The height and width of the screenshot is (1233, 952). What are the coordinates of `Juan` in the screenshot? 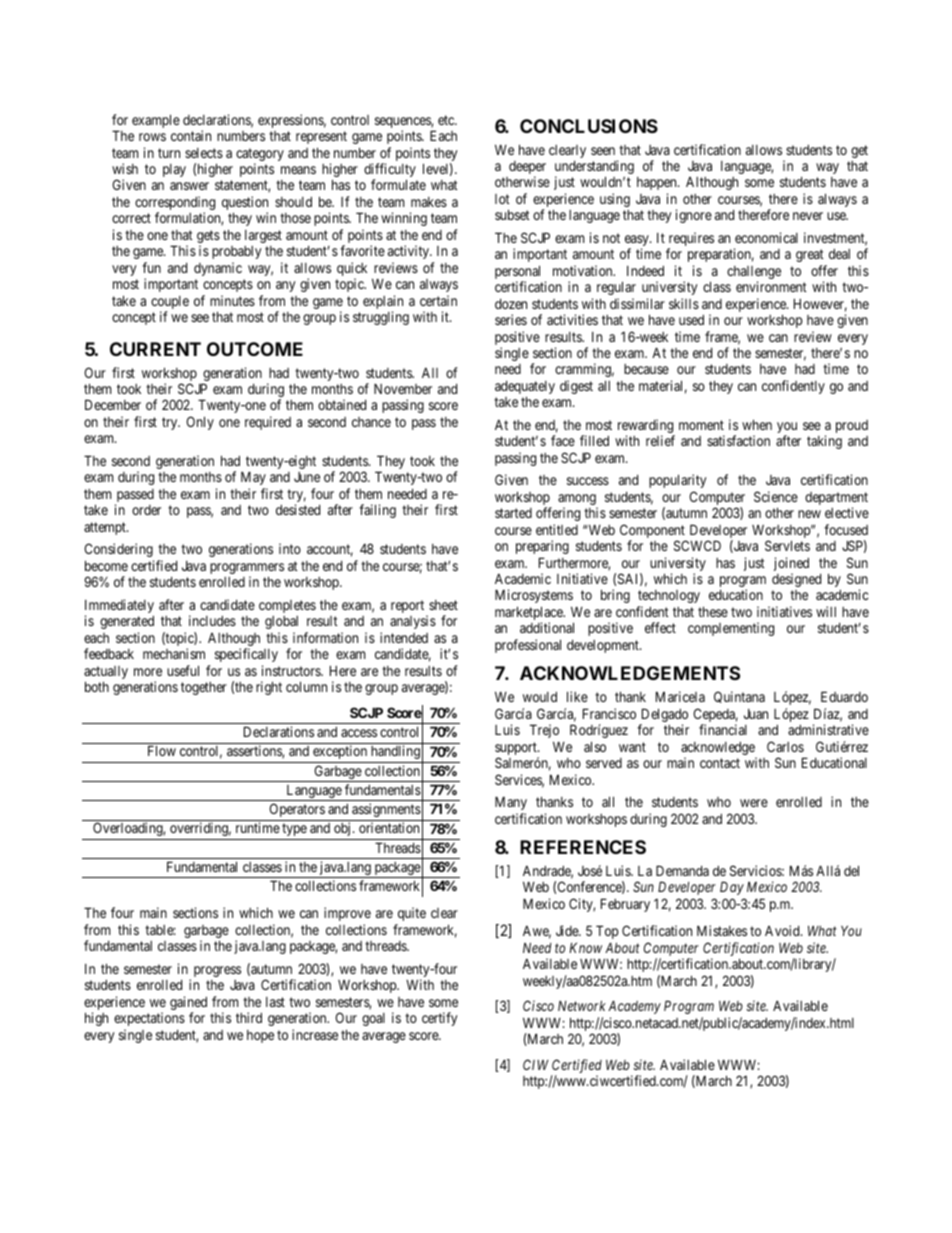 It's located at (756, 714).
